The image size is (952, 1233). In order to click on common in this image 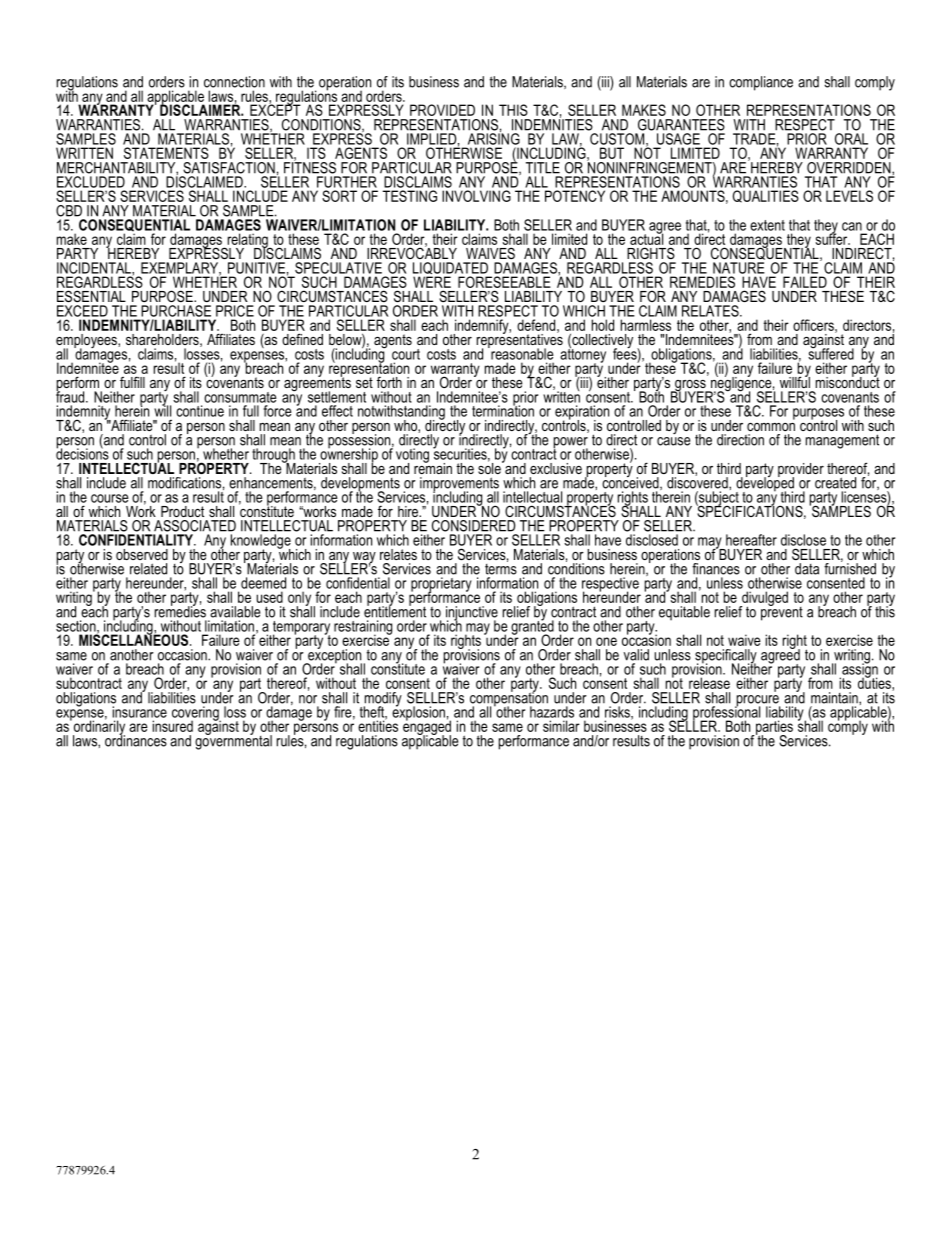, I will do `click(771, 427)`.
